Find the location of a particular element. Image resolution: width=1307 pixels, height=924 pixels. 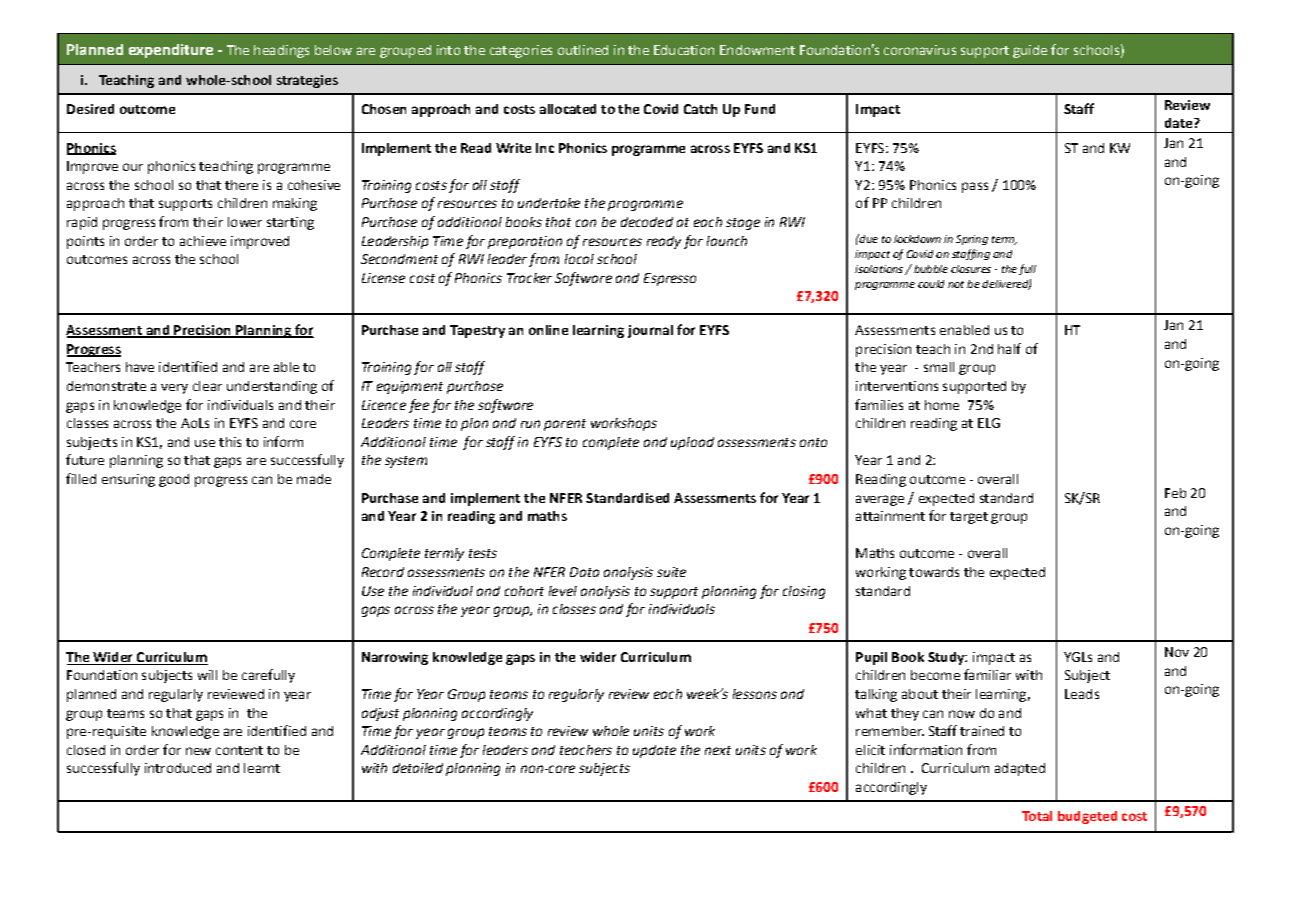

expenditure is located at coordinates (171, 51).
